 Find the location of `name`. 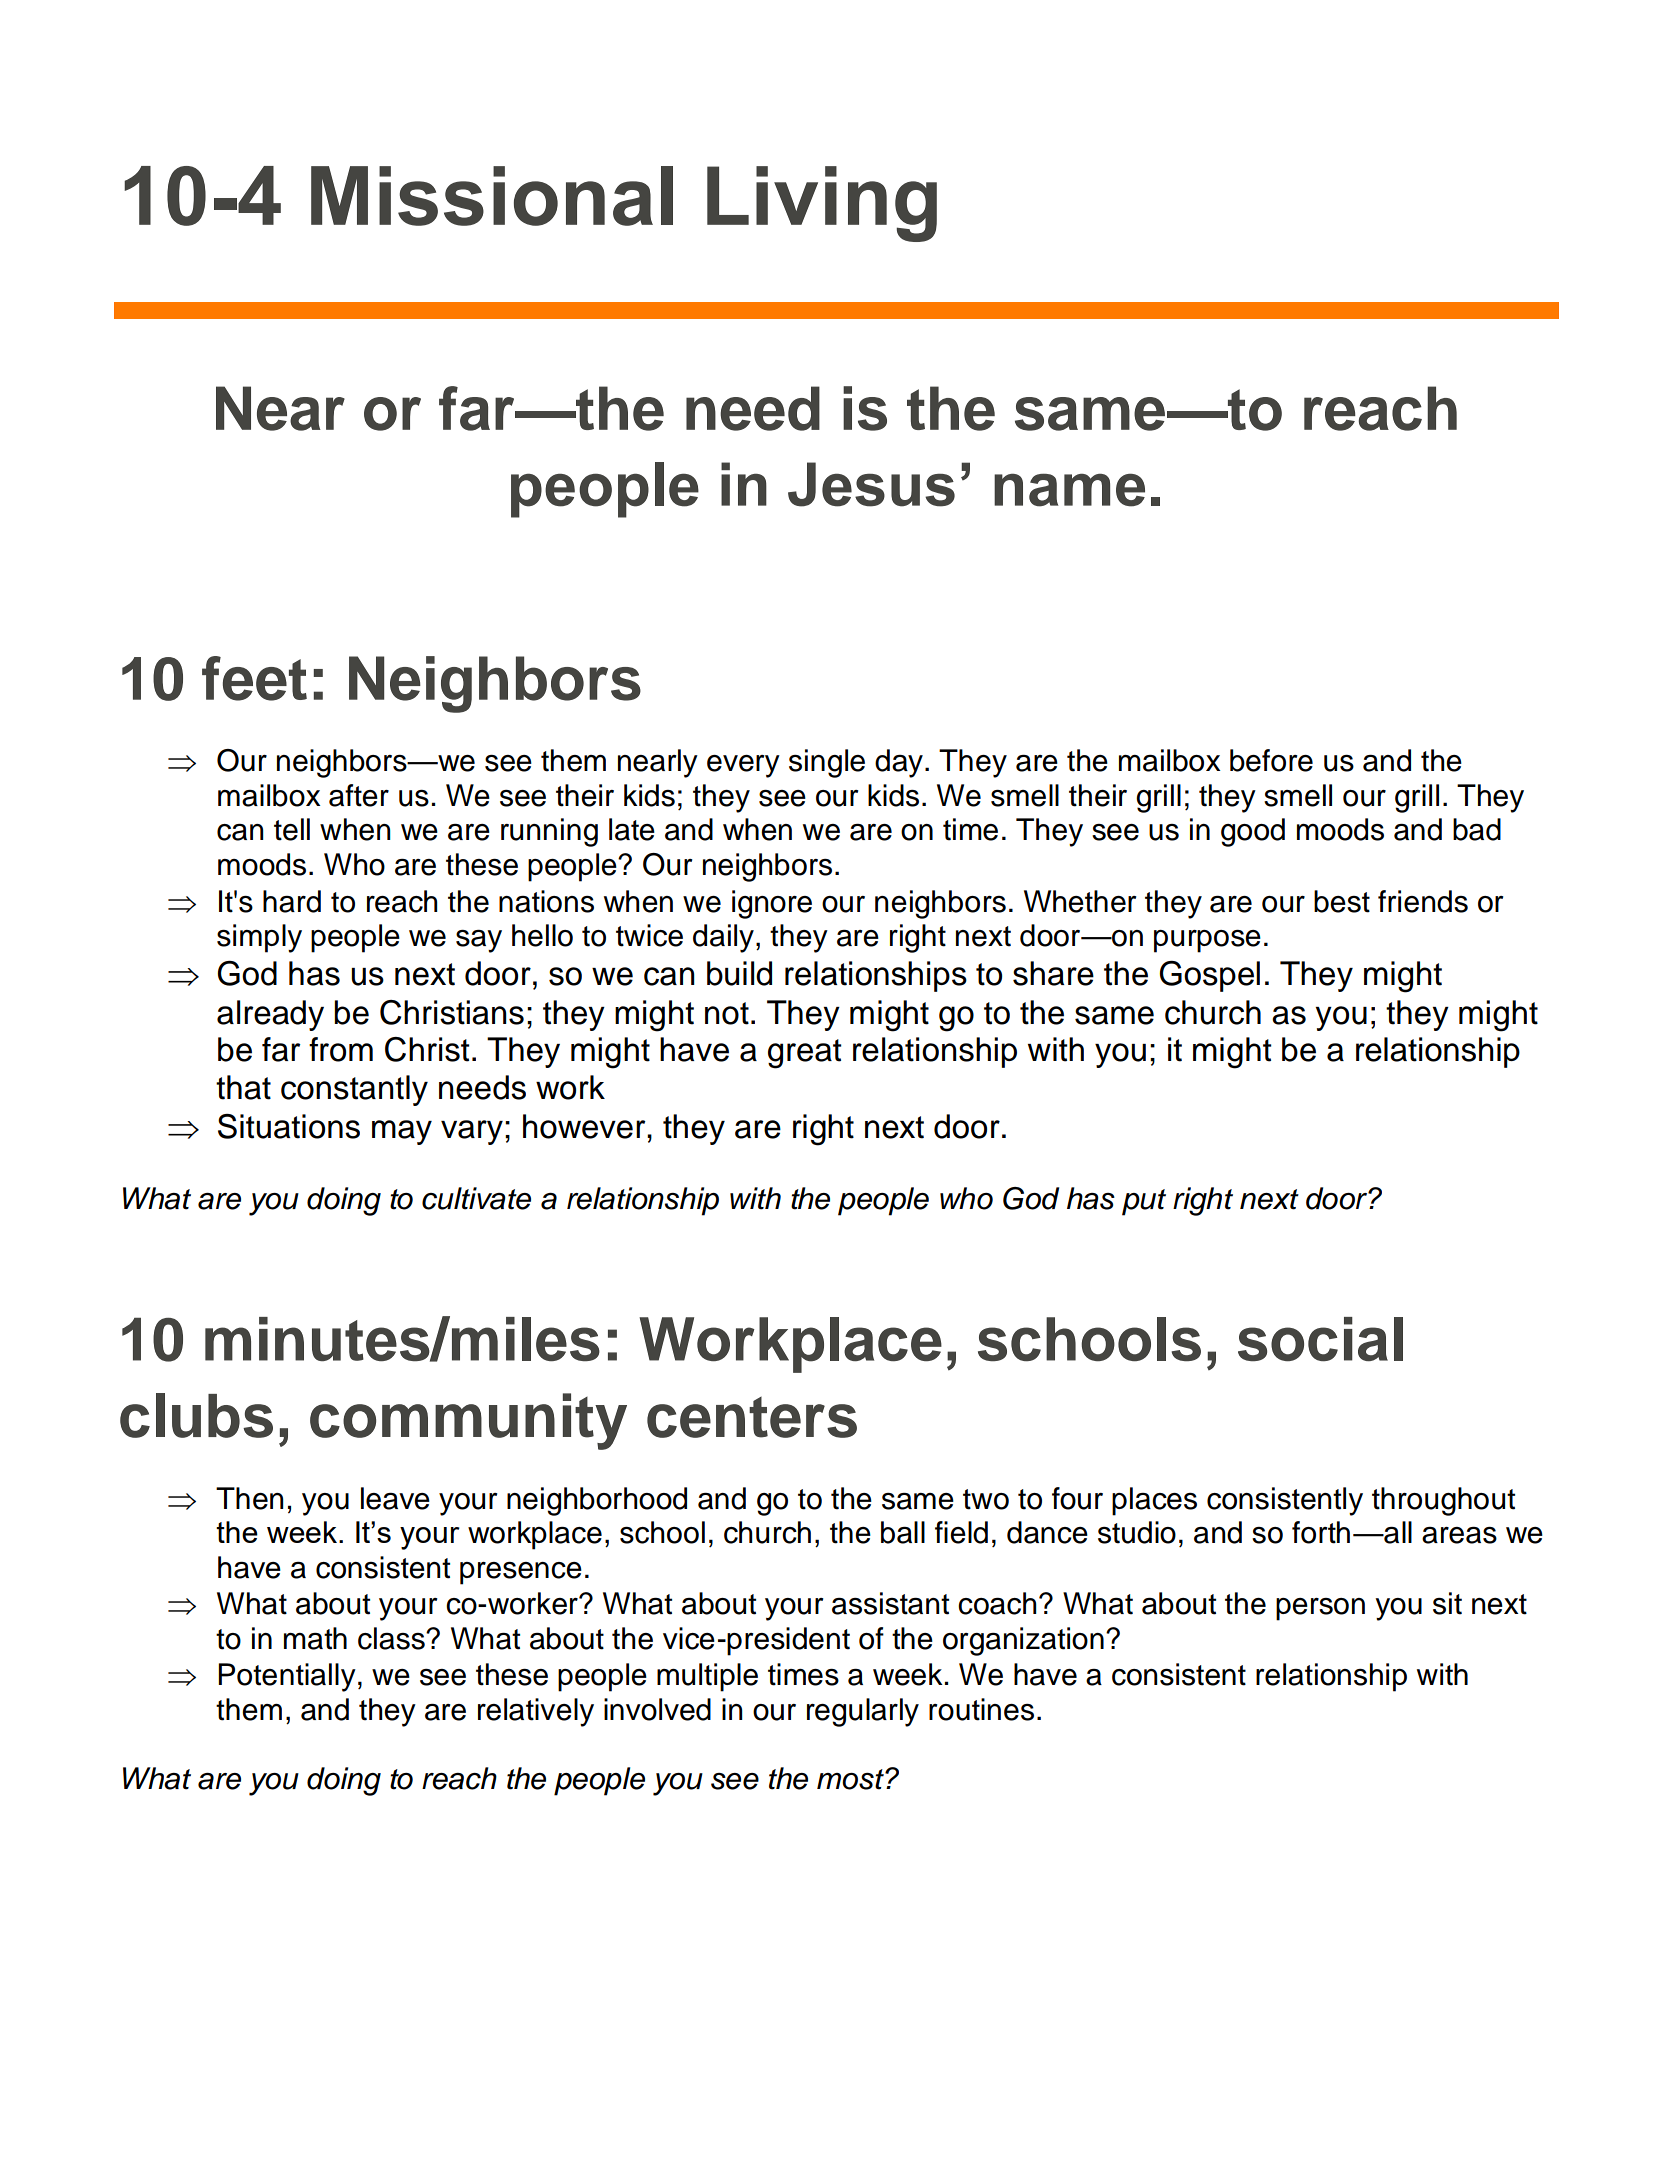

name is located at coordinates (1069, 490).
